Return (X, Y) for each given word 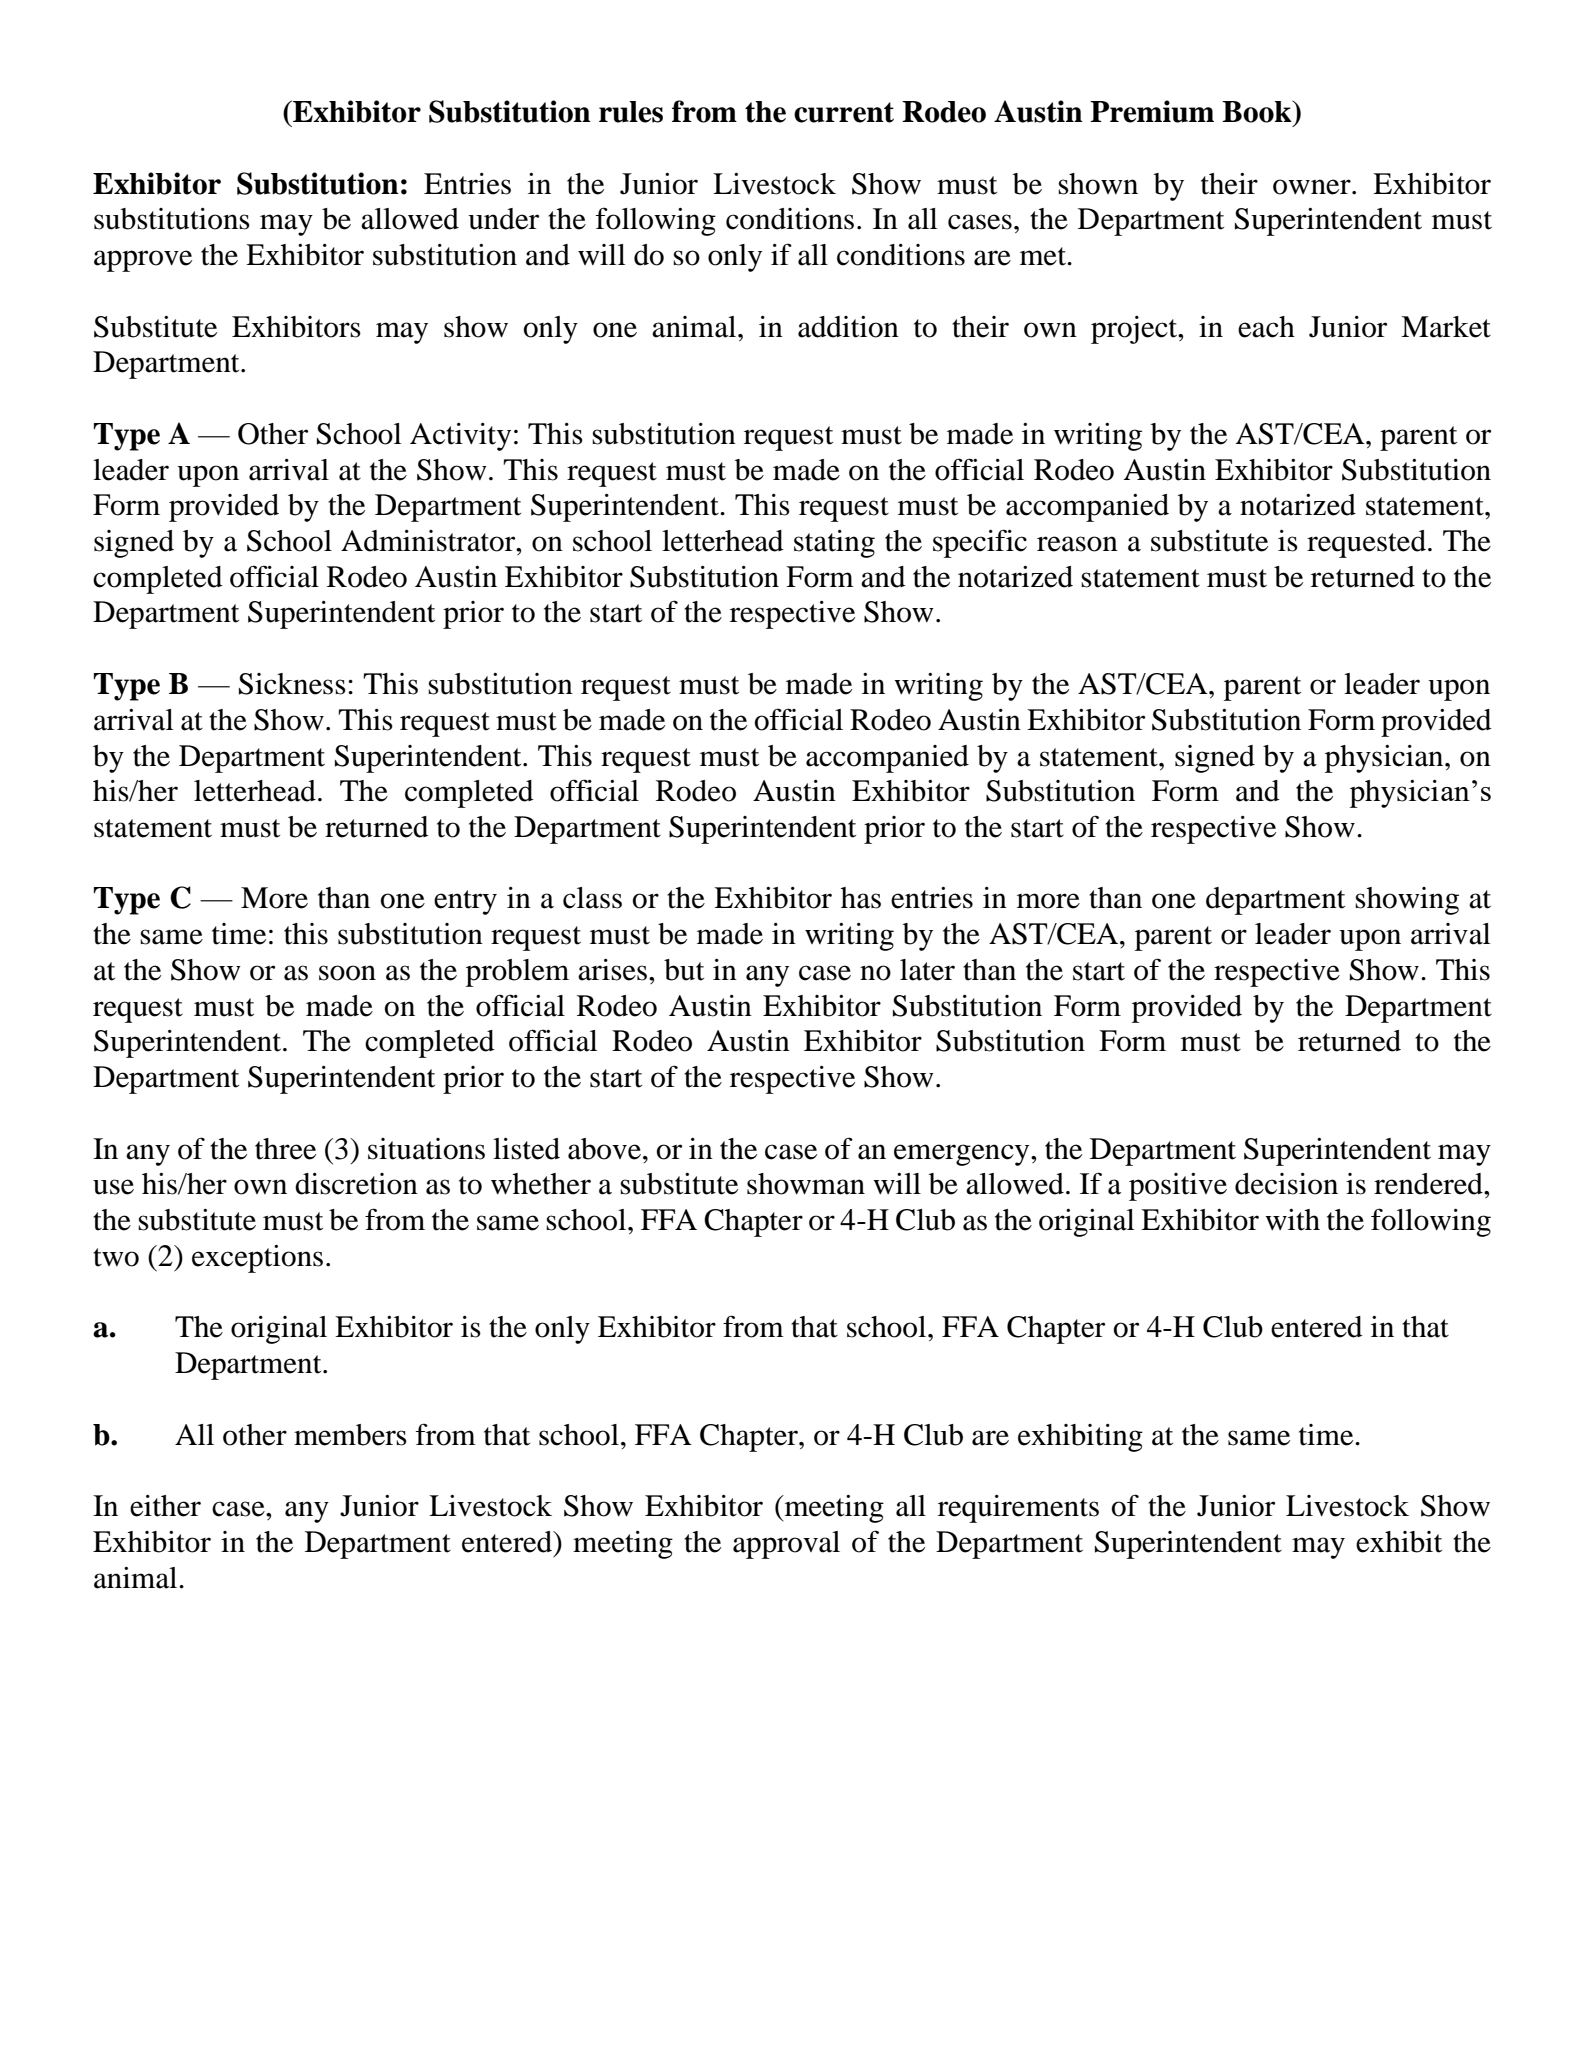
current (844, 112)
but (684, 970)
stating (834, 544)
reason (1077, 544)
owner (1313, 187)
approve (143, 261)
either (165, 1506)
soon (347, 973)
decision (1286, 1184)
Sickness (292, 684)
